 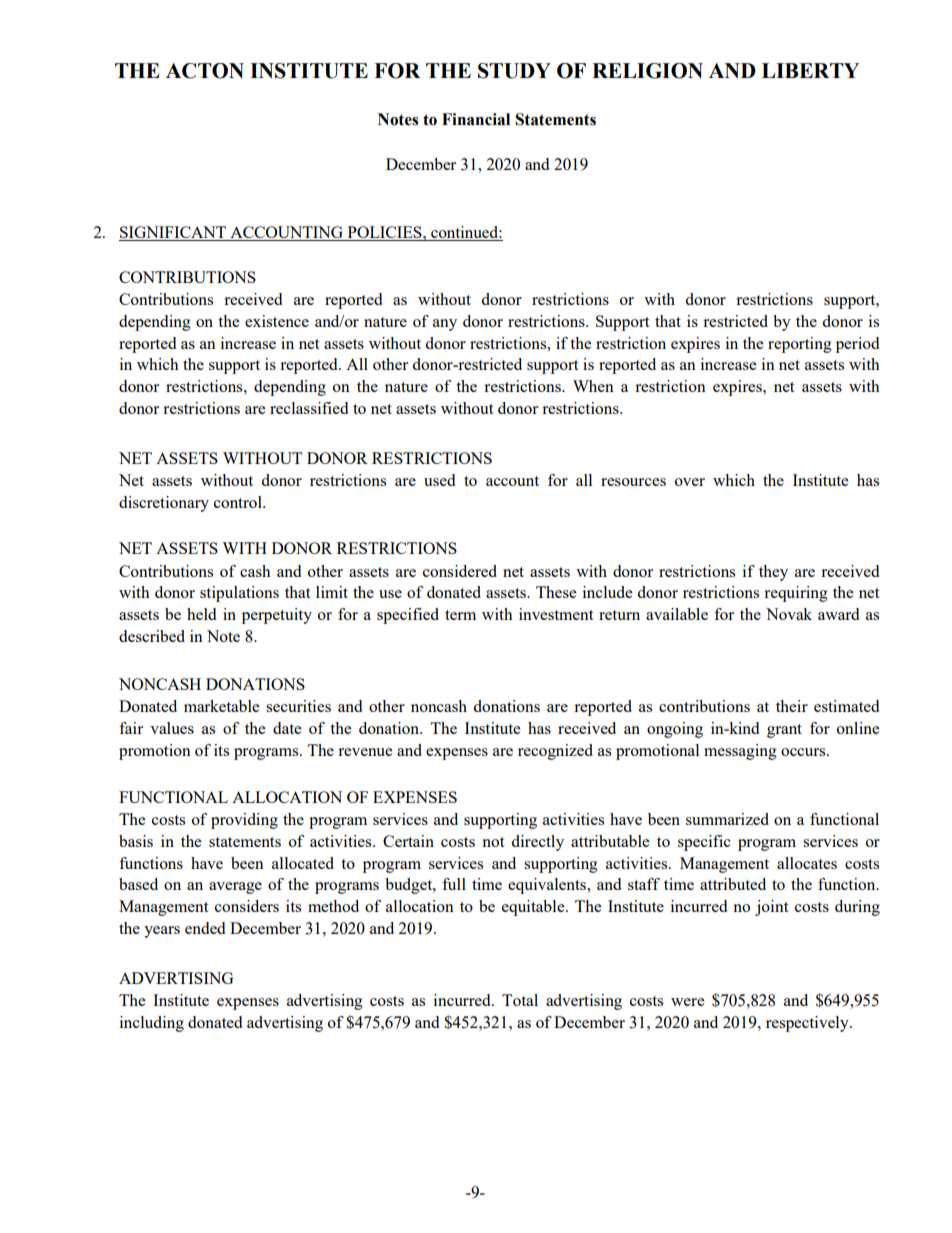 What do you see at coordinates (773, 573) in the screenshot?
I see `they` at bounding box center [773, 573].
